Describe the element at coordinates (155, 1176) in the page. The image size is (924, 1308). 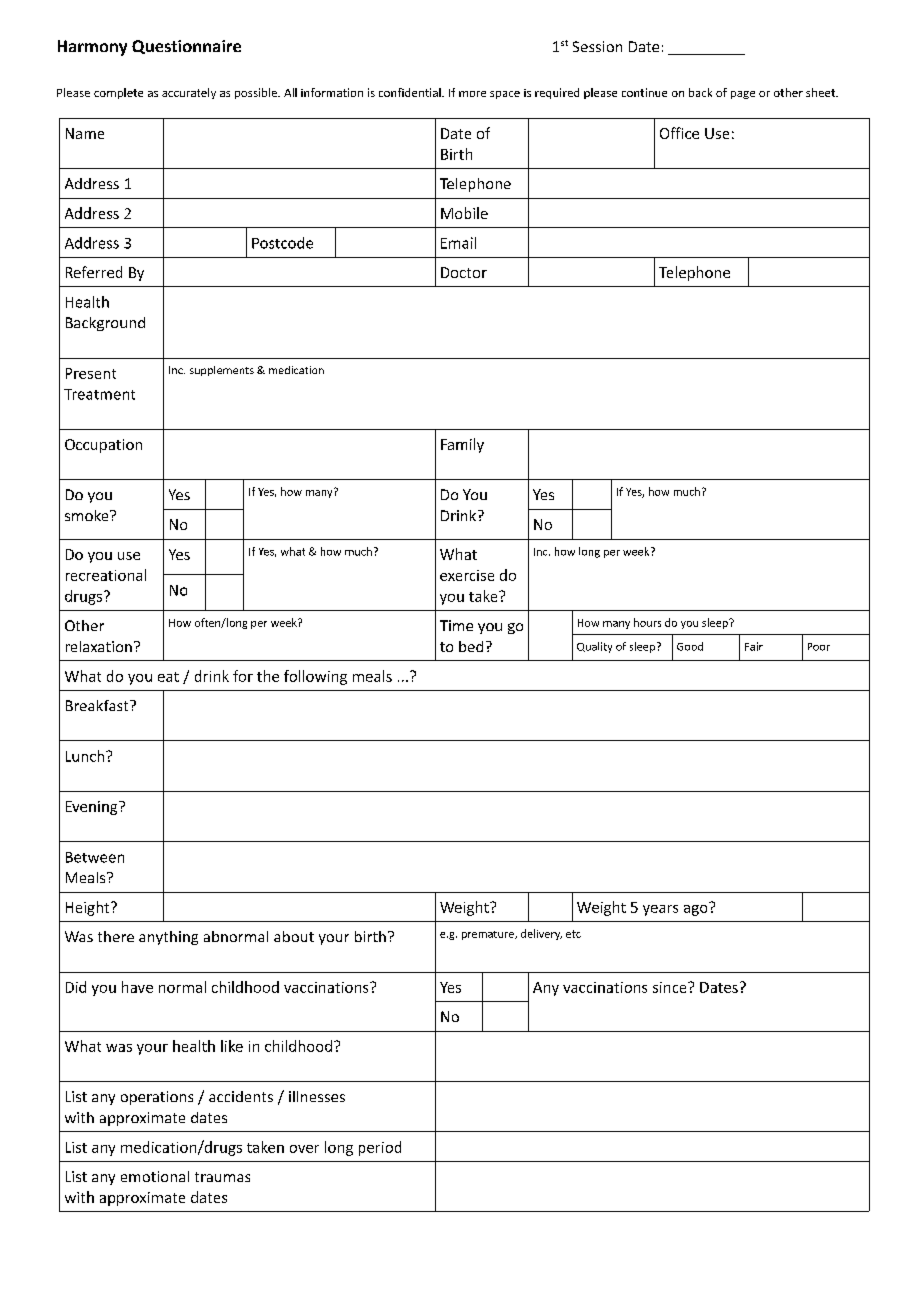
I see `emotional` at that location.
